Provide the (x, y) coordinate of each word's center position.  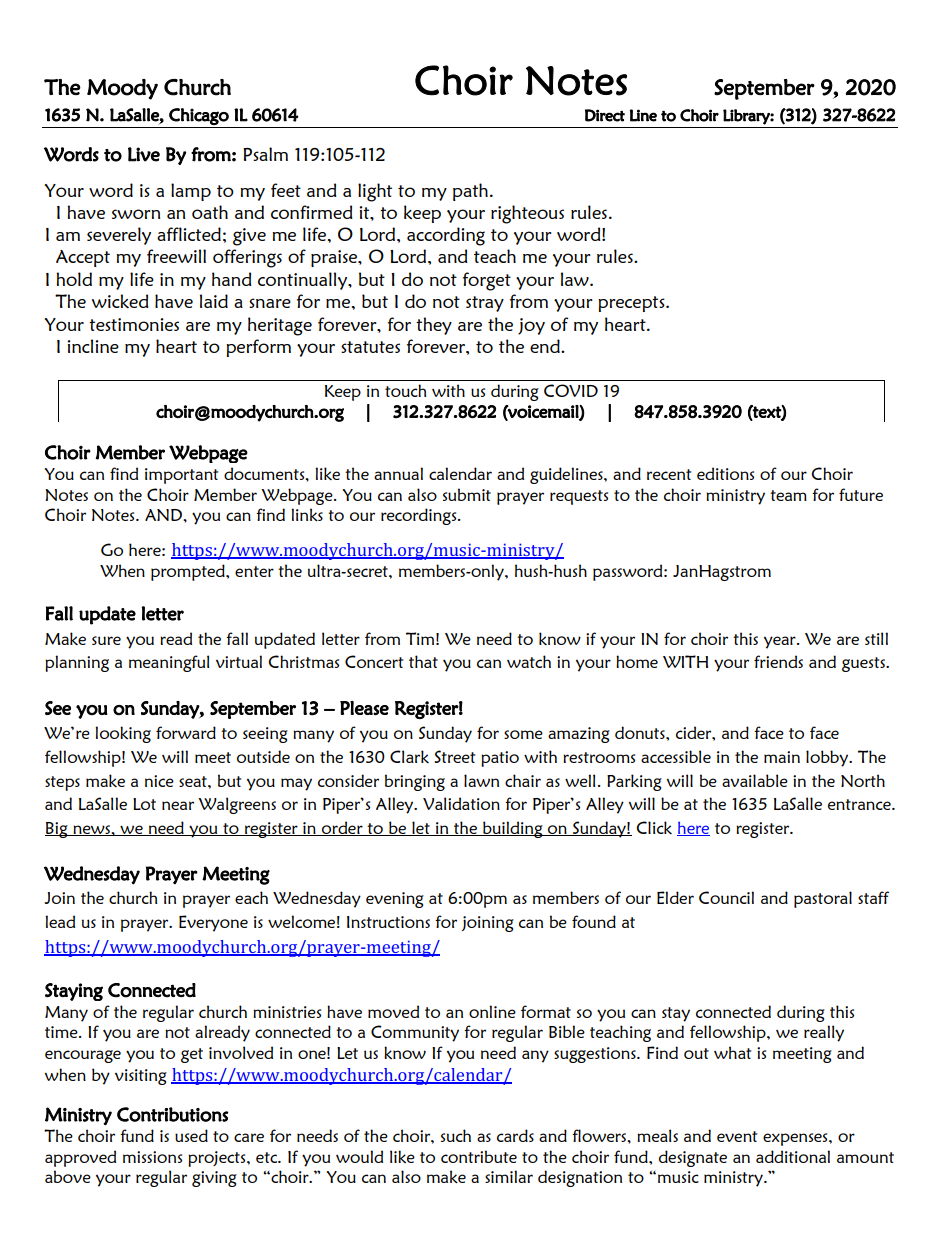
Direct (605, 115)
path (470, 192)
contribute (479, 1156)
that (423, 661)
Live (144, 154)
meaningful (169, 663)
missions (152, 1157)
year (781, 642)
